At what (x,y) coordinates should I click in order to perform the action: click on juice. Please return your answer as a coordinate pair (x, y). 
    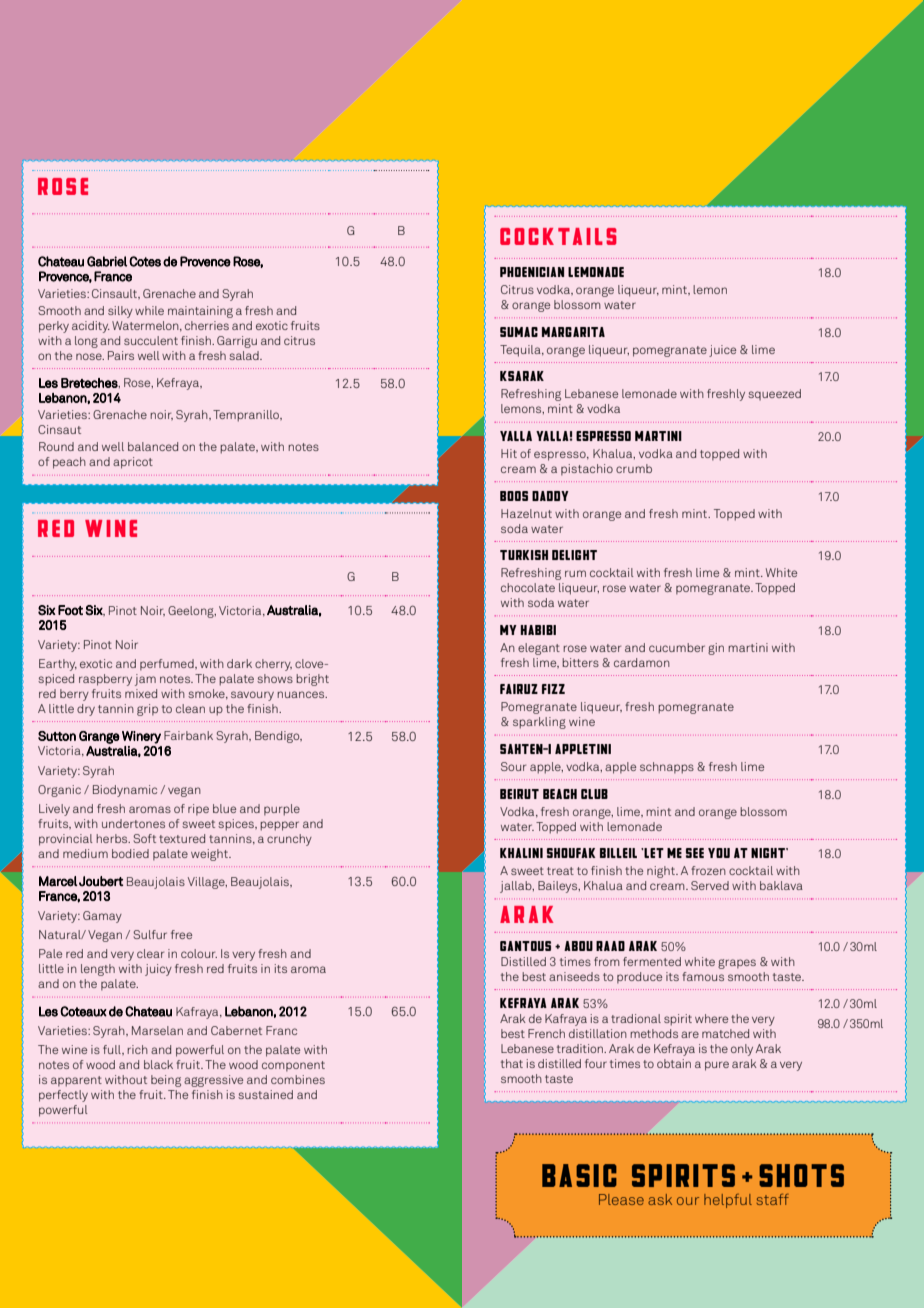
    Looking at the image, I should click on (722, 351).
